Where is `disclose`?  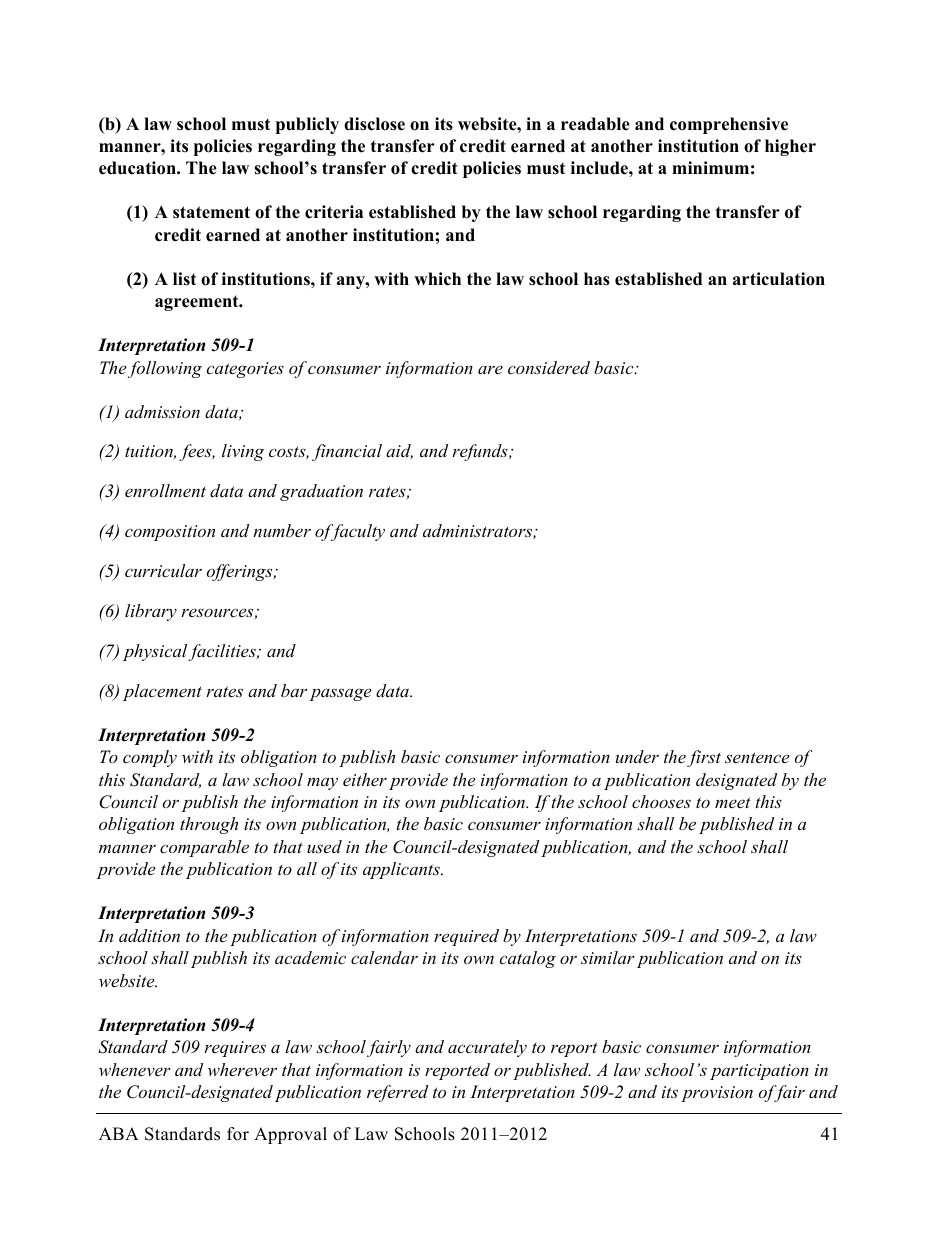
disclose is located at coordinates (374, 124).
